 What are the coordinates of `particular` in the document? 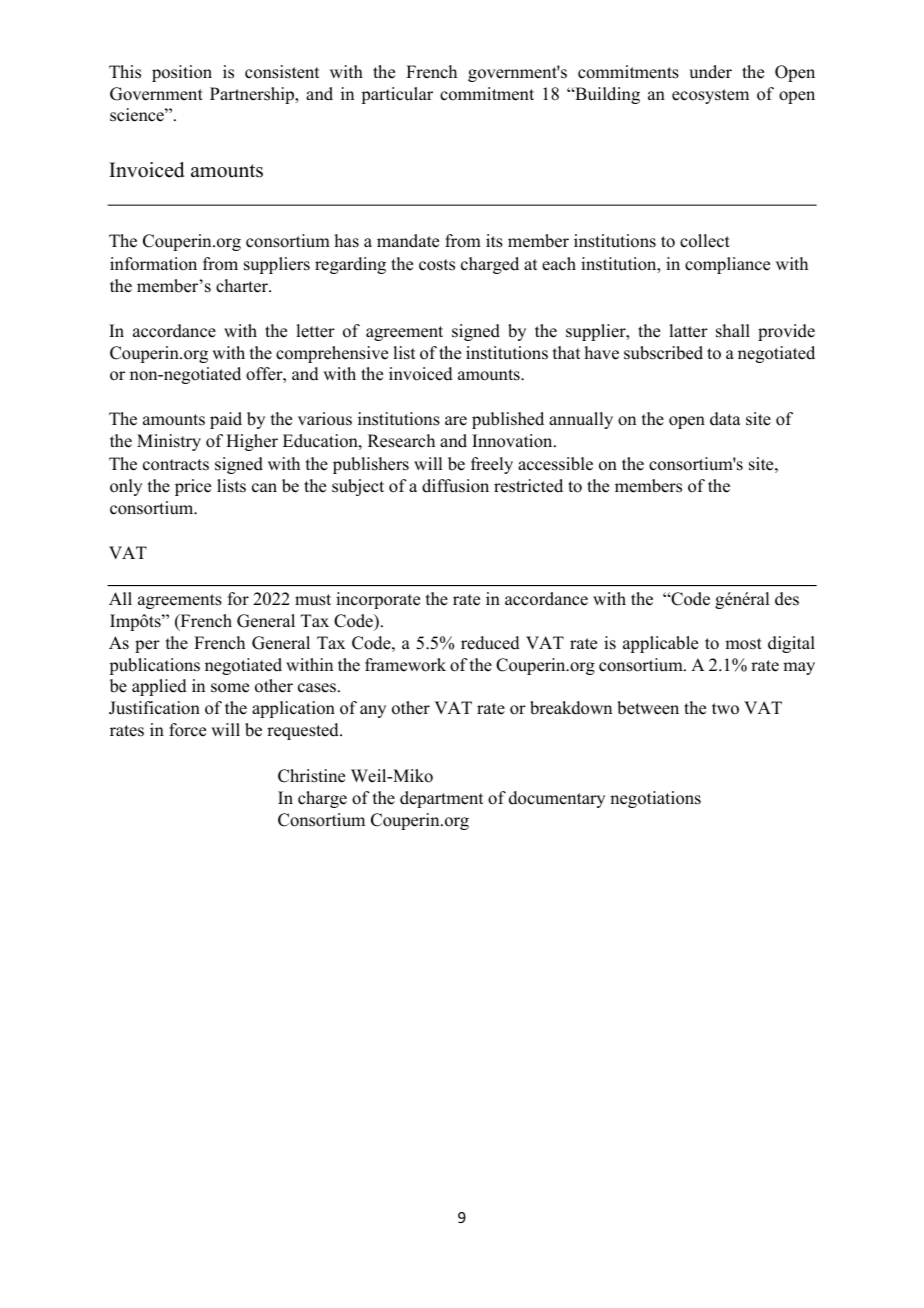 It's located at (397, 95).
